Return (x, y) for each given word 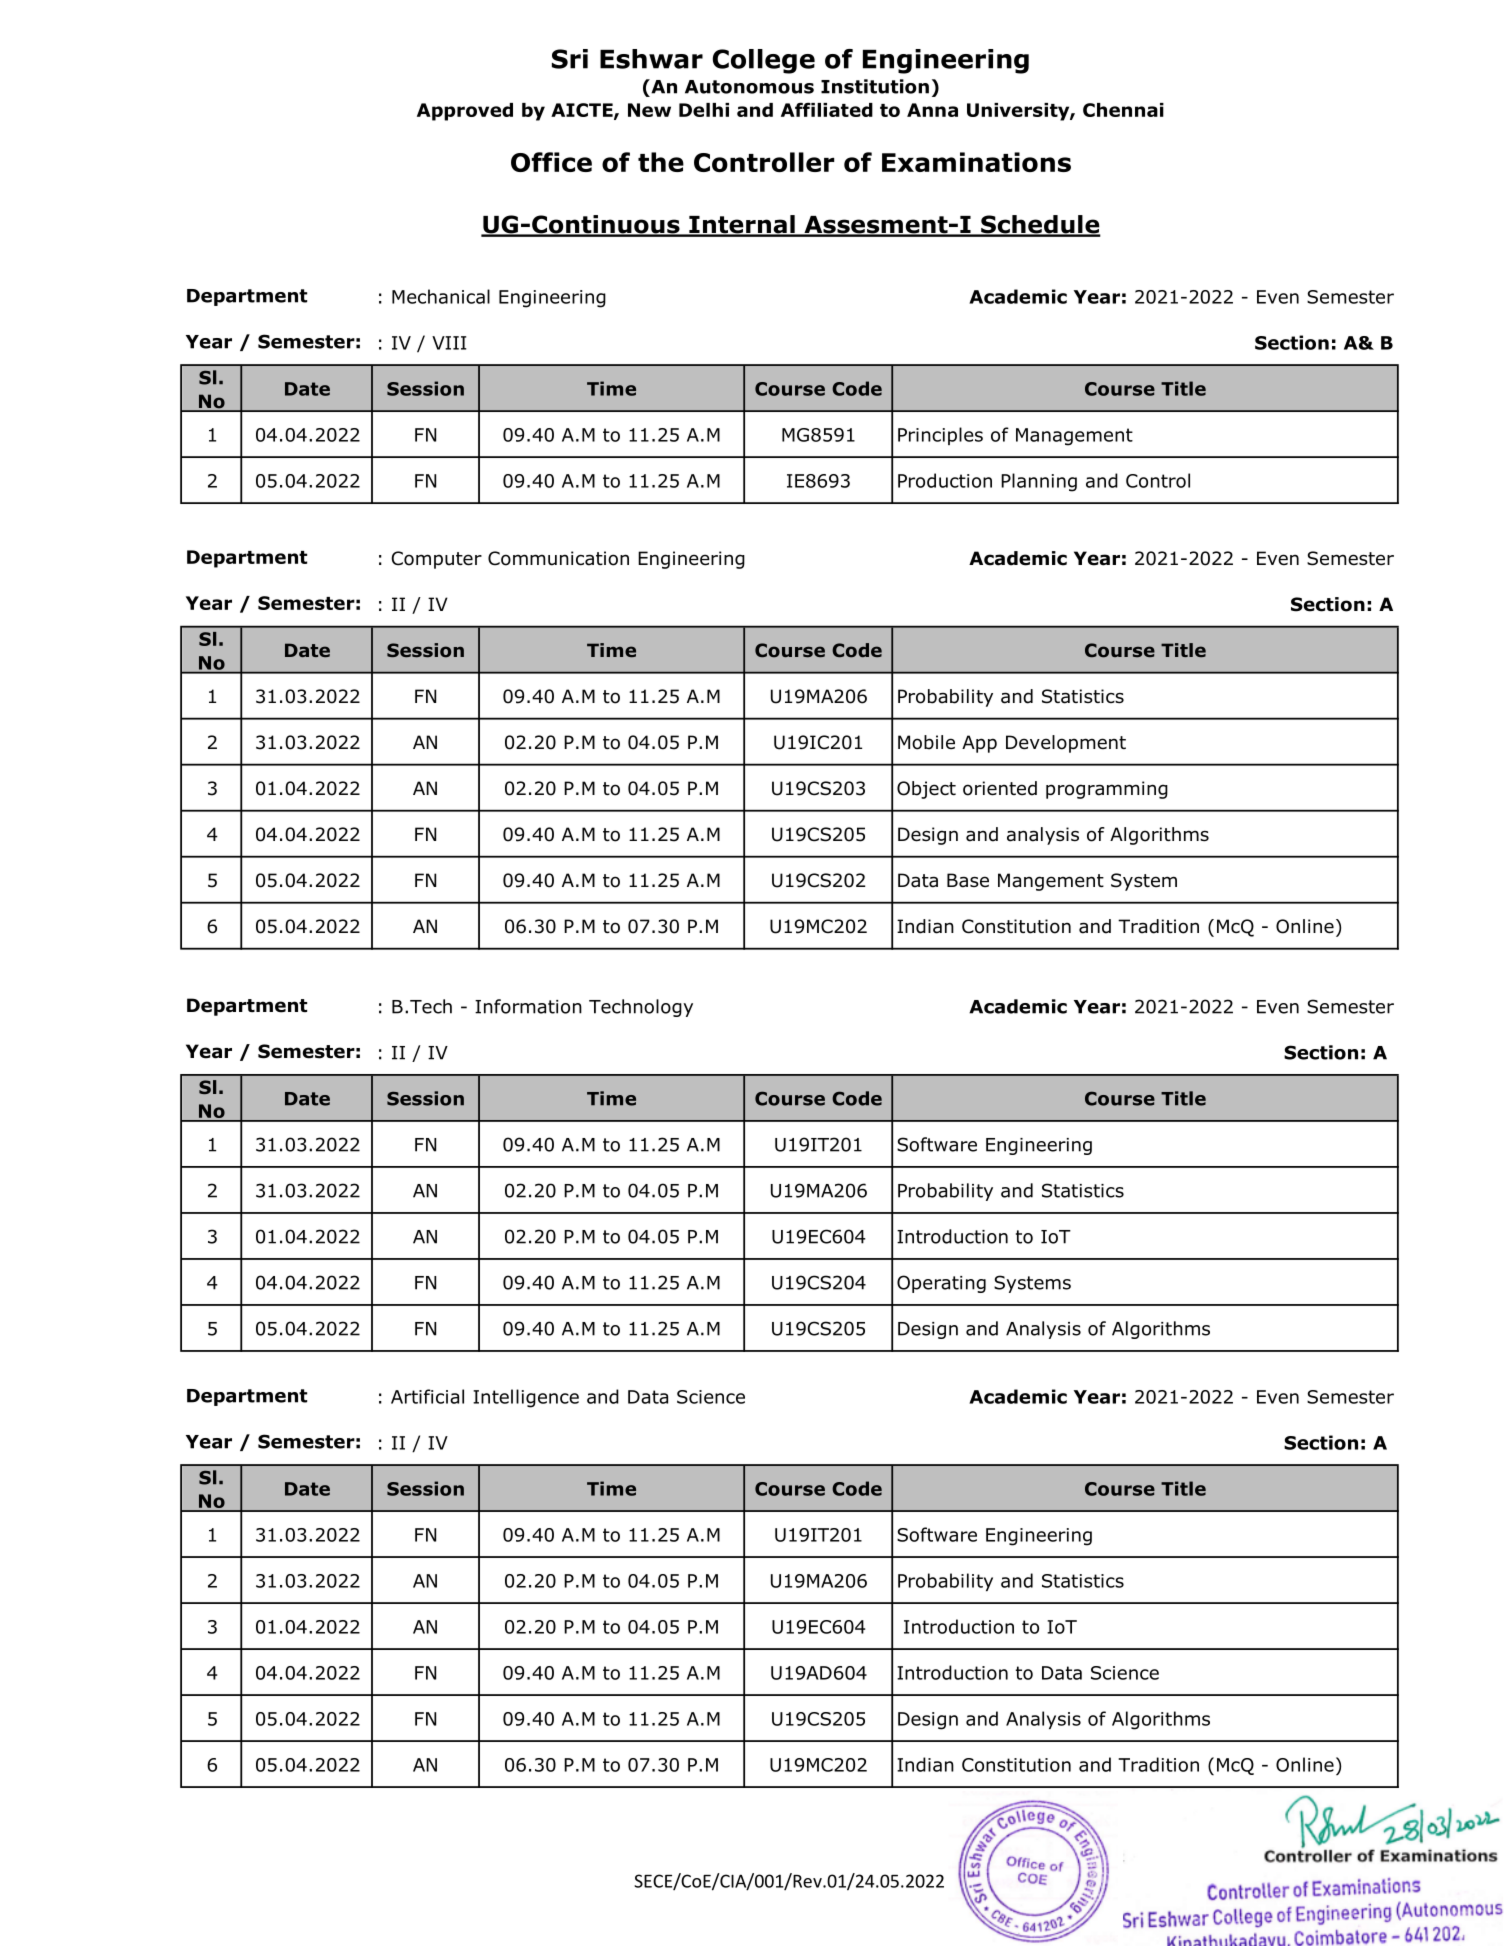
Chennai (1123, 110)
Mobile (926, 742)
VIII (449, 343)
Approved (465, 112)
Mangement (1051, 882)
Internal (742, 225)
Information (528, 1006)
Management (1074, 437)
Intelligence (526, 1398)
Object (926, 790)
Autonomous (749, 87)
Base (968, 880)
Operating (941, 1284)
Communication (558, 558)
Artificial (427, 1396)
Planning (1039, 482)
